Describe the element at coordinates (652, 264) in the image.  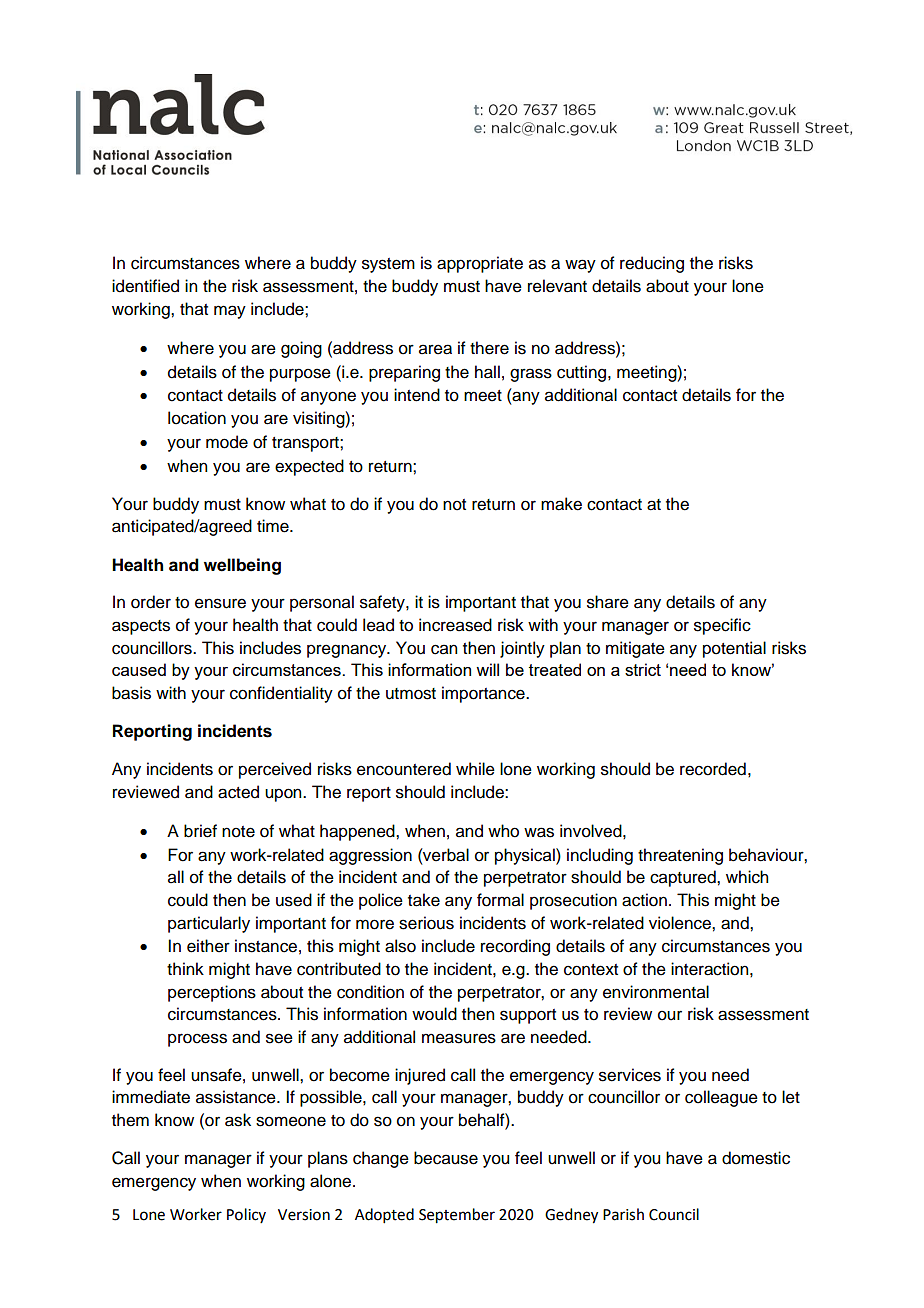
I see `reducing` at that location.
